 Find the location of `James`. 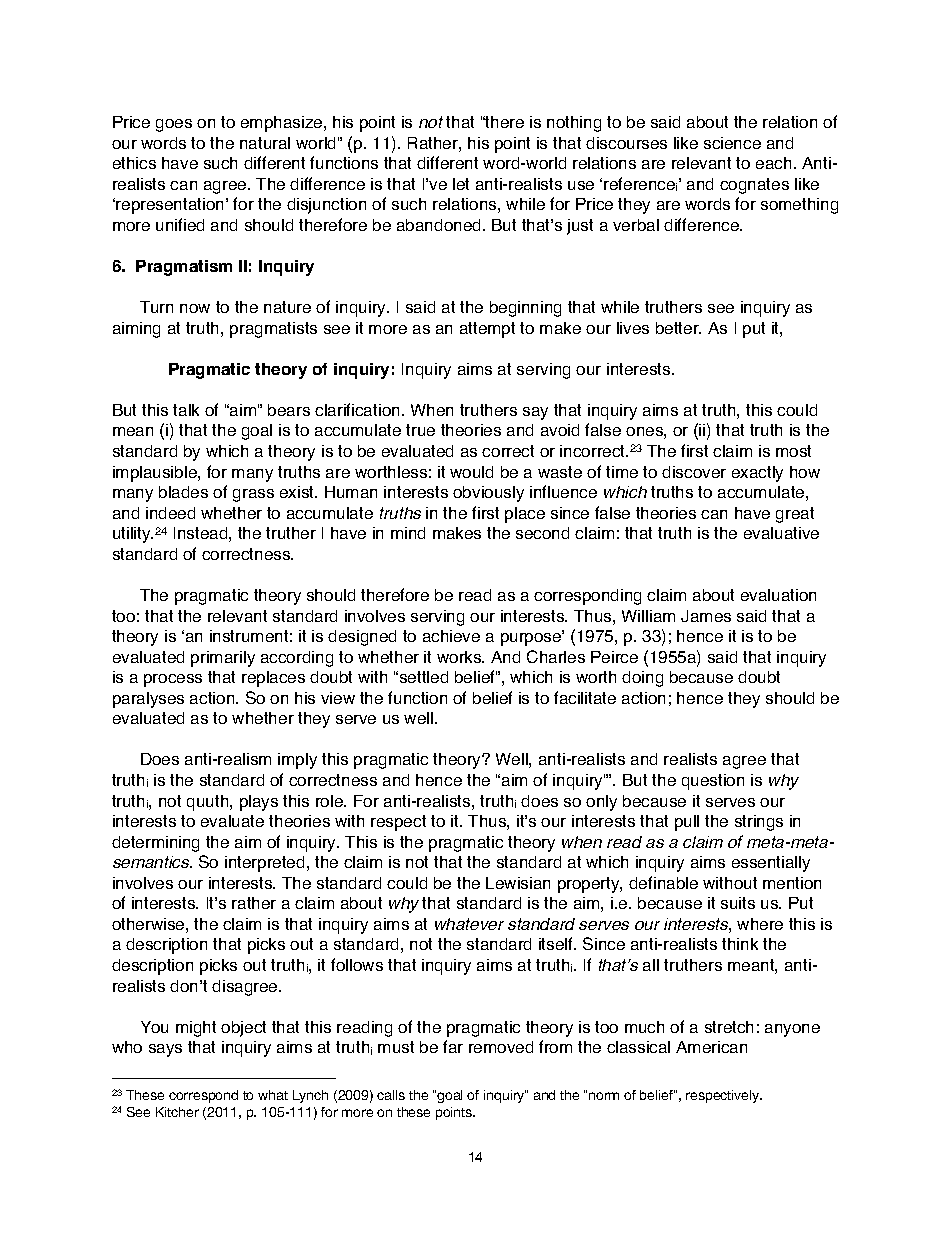

James is located at coordinates (706, 616).
